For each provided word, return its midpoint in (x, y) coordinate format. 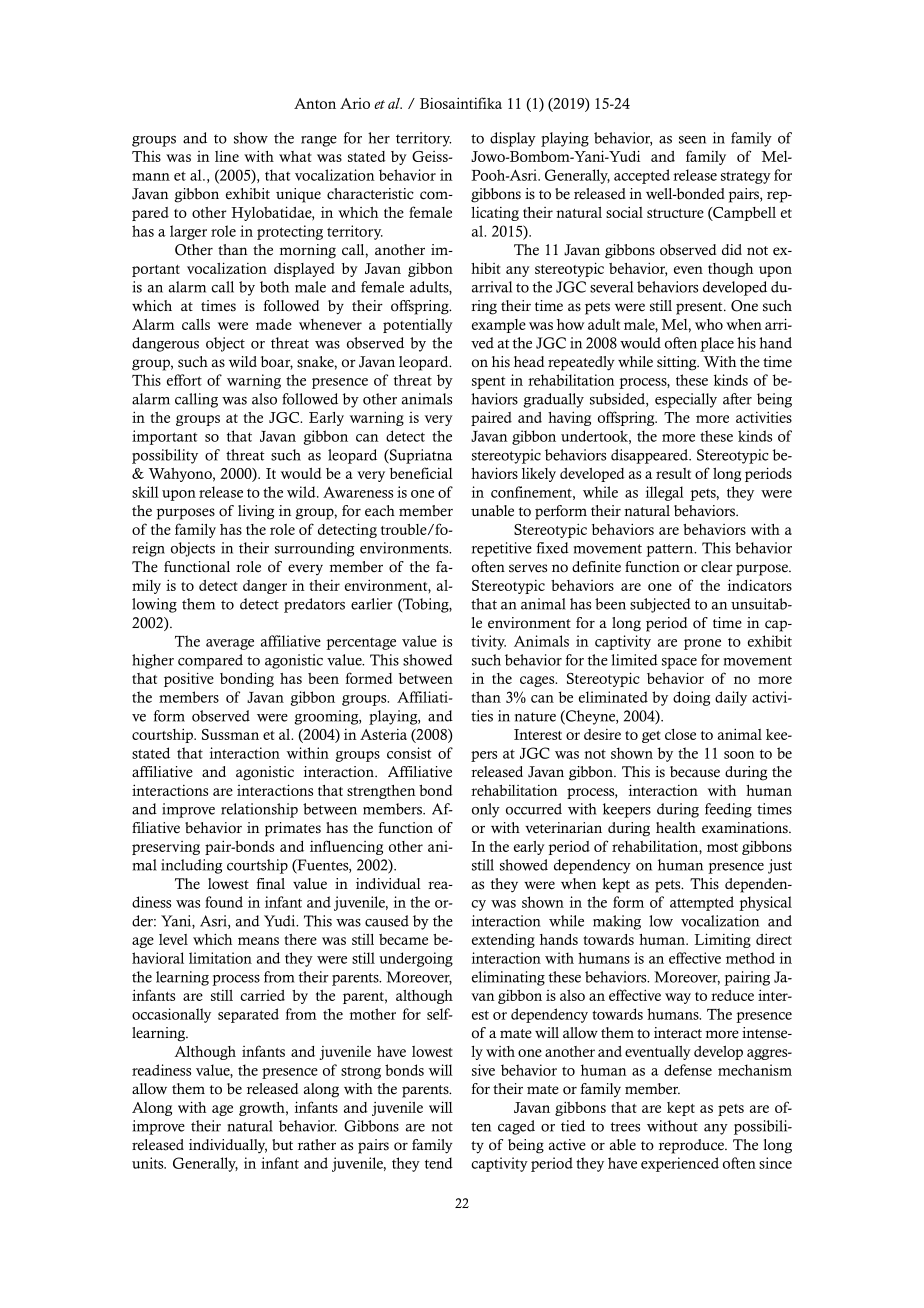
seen (692, 140)
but (282, 1145)
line (227, 156)
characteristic (370, 194)
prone (702, 644)
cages (538, 681)
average (230, 644)
